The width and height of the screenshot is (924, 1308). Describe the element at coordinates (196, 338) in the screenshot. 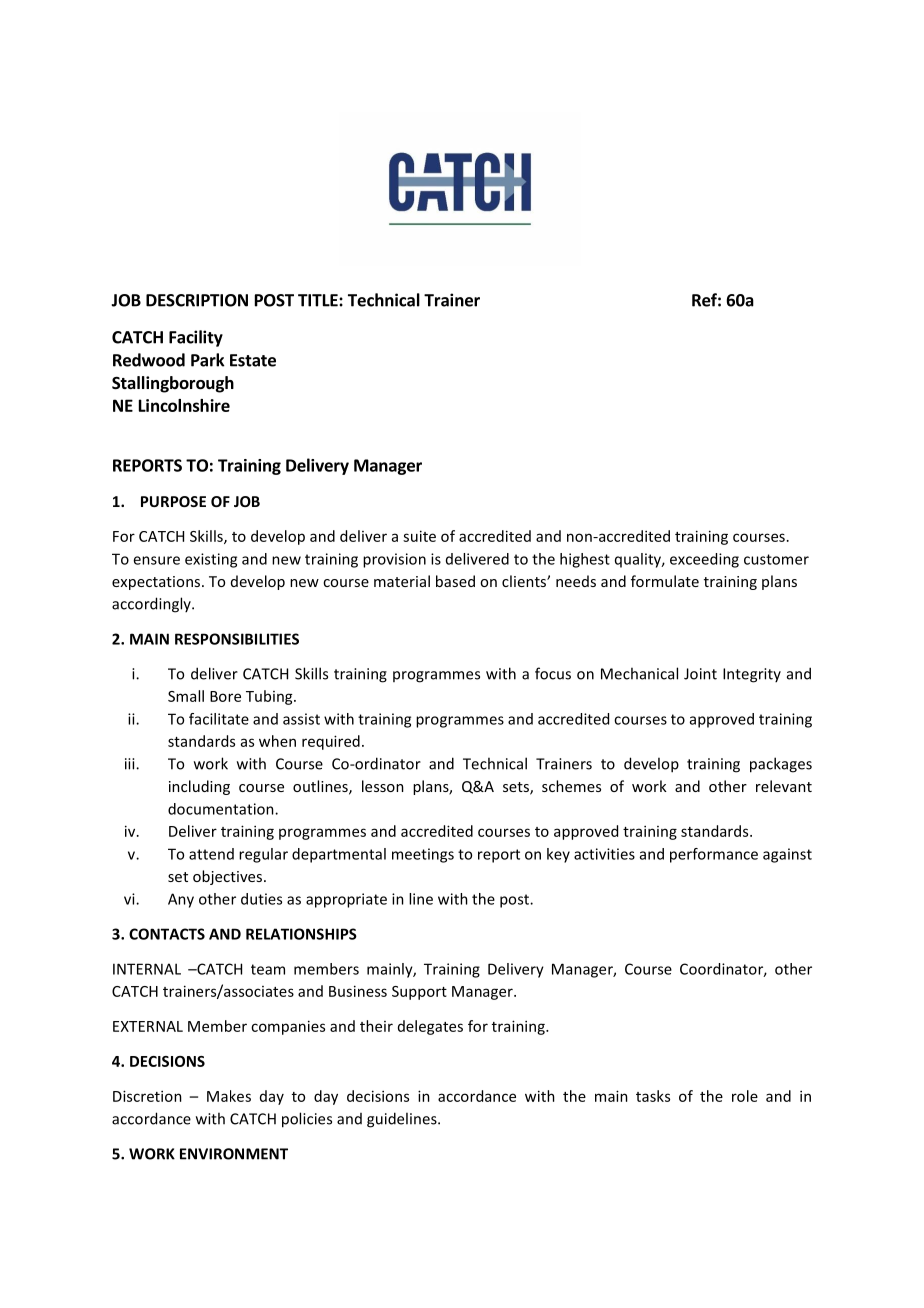

I see `Facility` at that location.
